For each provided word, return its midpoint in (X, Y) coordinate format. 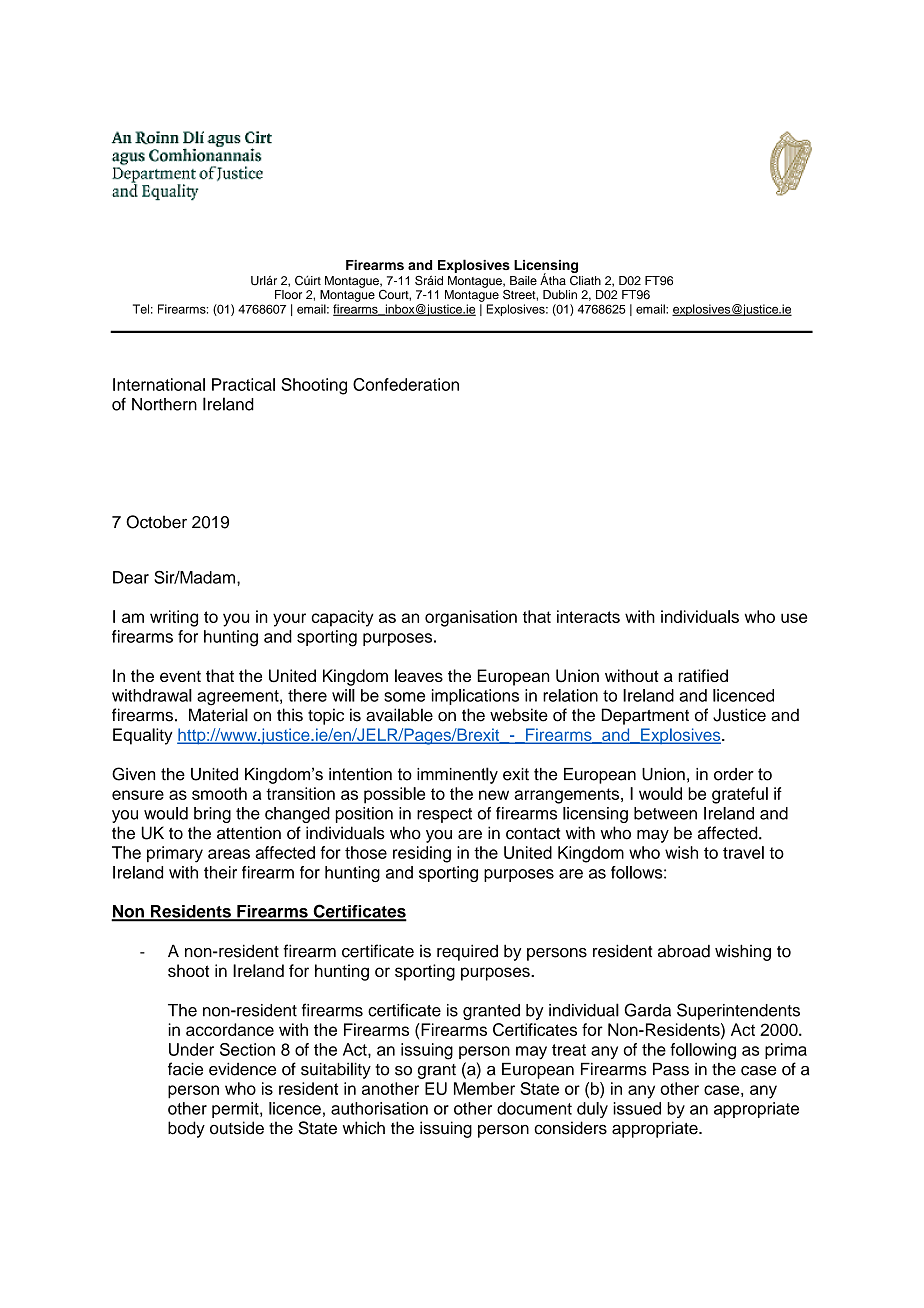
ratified (703, 675)
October (156, 522)
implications (475, 697)
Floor (288, 294)
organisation (471, 618)
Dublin (560, 294)
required (467, 952)
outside (237, 1128)
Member (484, 1088)
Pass (671, 1069)
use (794, 618)
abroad (684, 951)
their (220, 872)
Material (218, 715)
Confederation (406, 384)
